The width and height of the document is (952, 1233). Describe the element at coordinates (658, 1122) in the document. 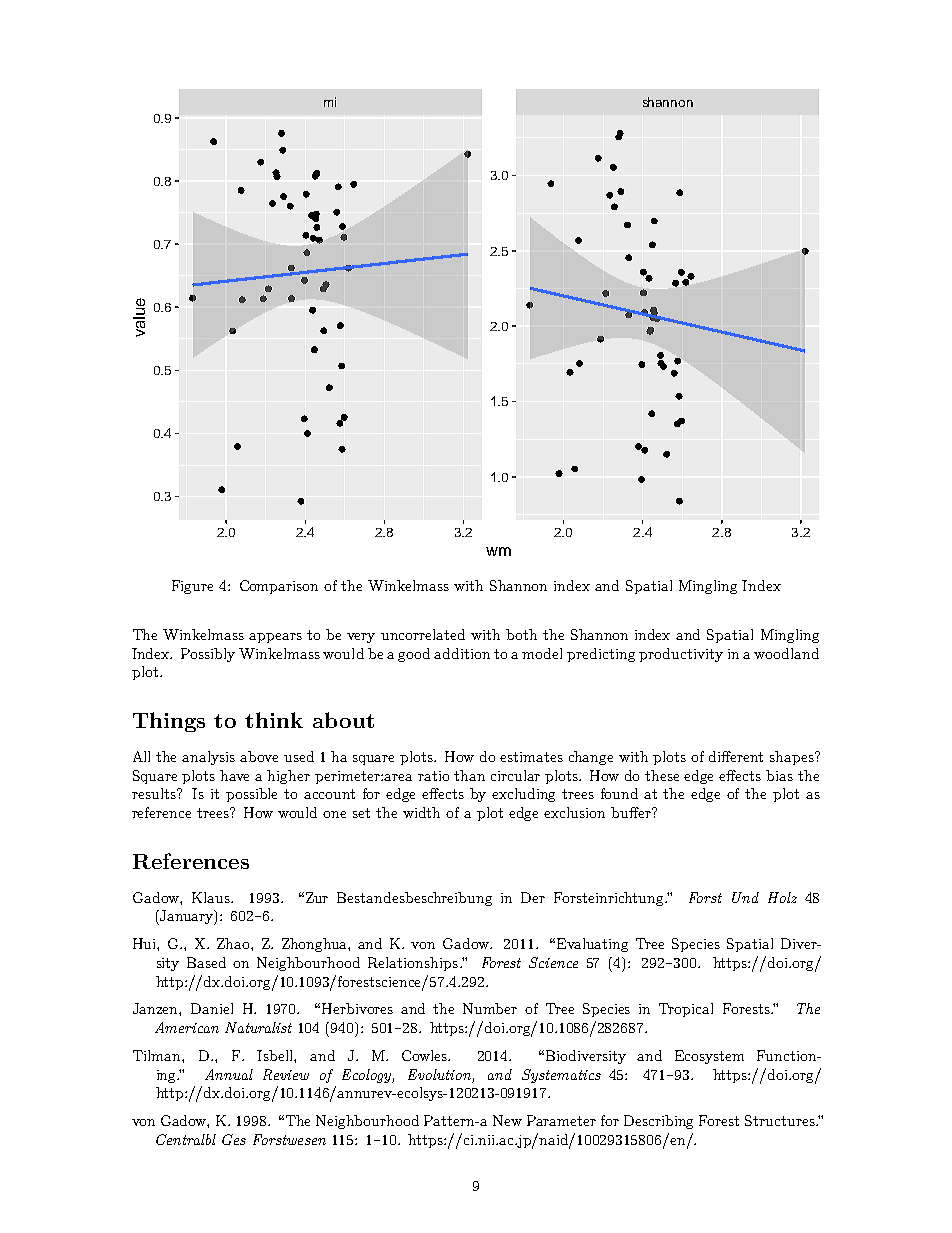

I see `Describing` at that location.
